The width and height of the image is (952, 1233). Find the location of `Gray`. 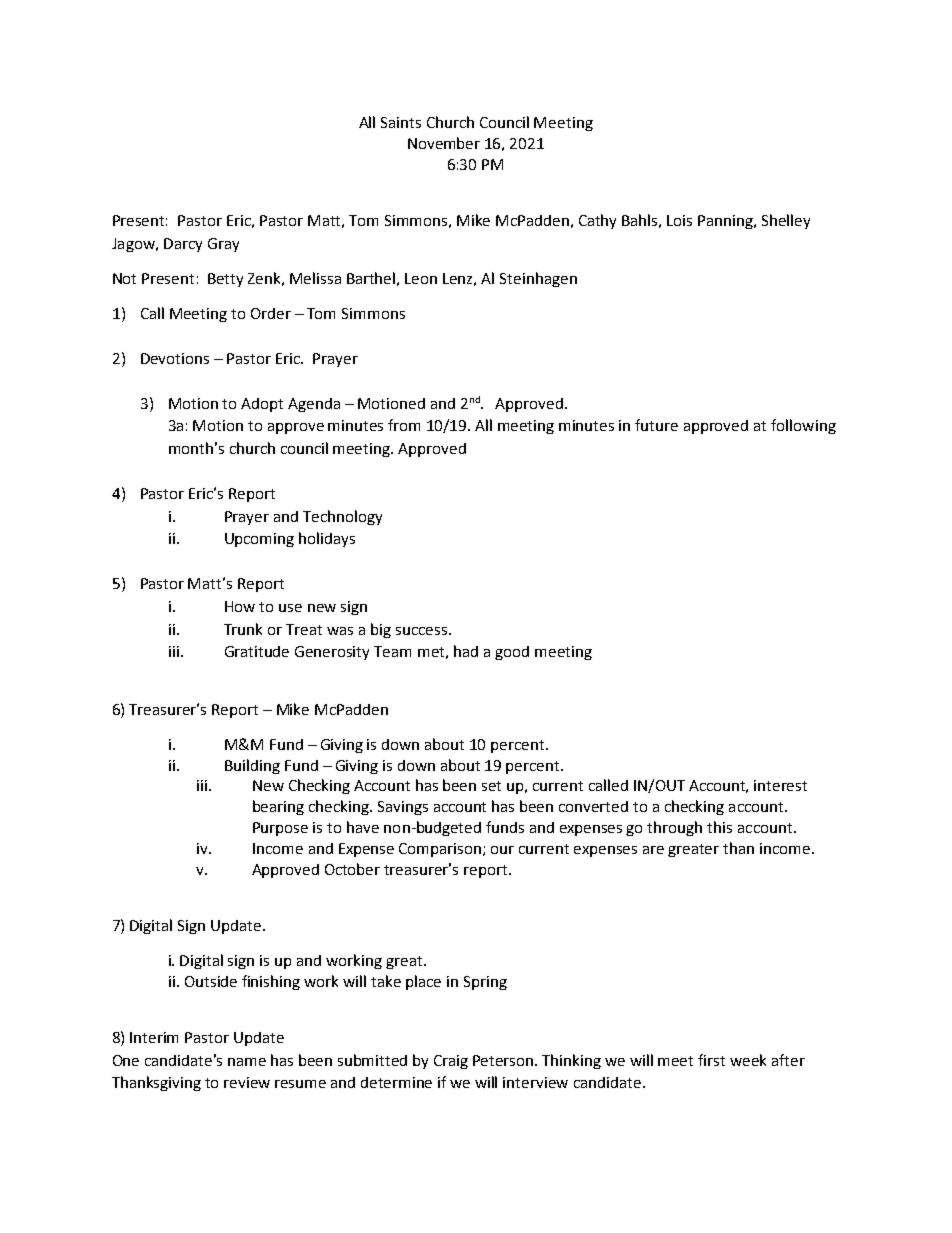

Gray is located at coordinates (223, 245).
